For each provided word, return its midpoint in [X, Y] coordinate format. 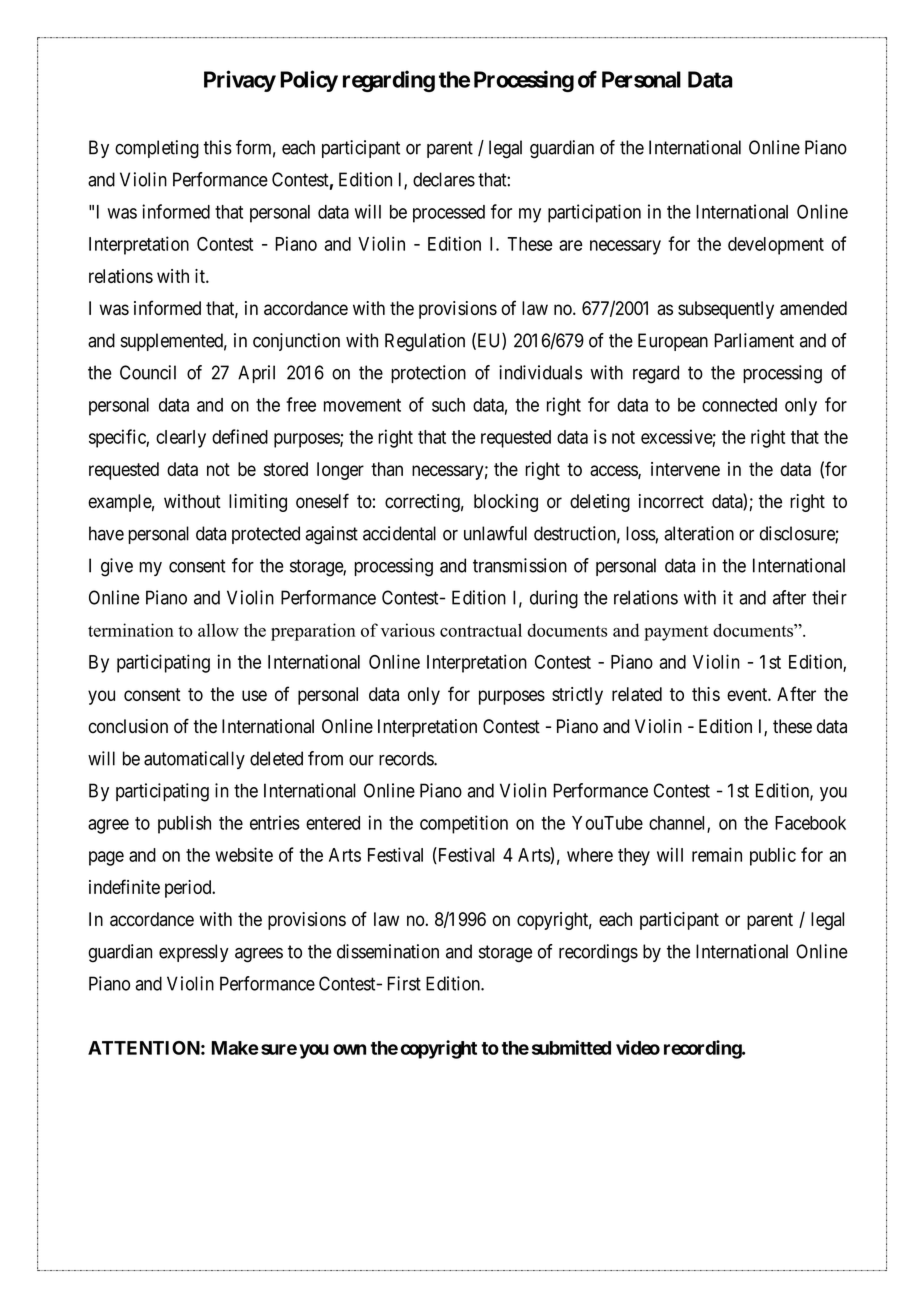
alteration [699, 533]
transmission [520, 565]
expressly [194, 953]
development [776, 246]
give [117, 567]
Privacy [240, 81]
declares [444, 179]
